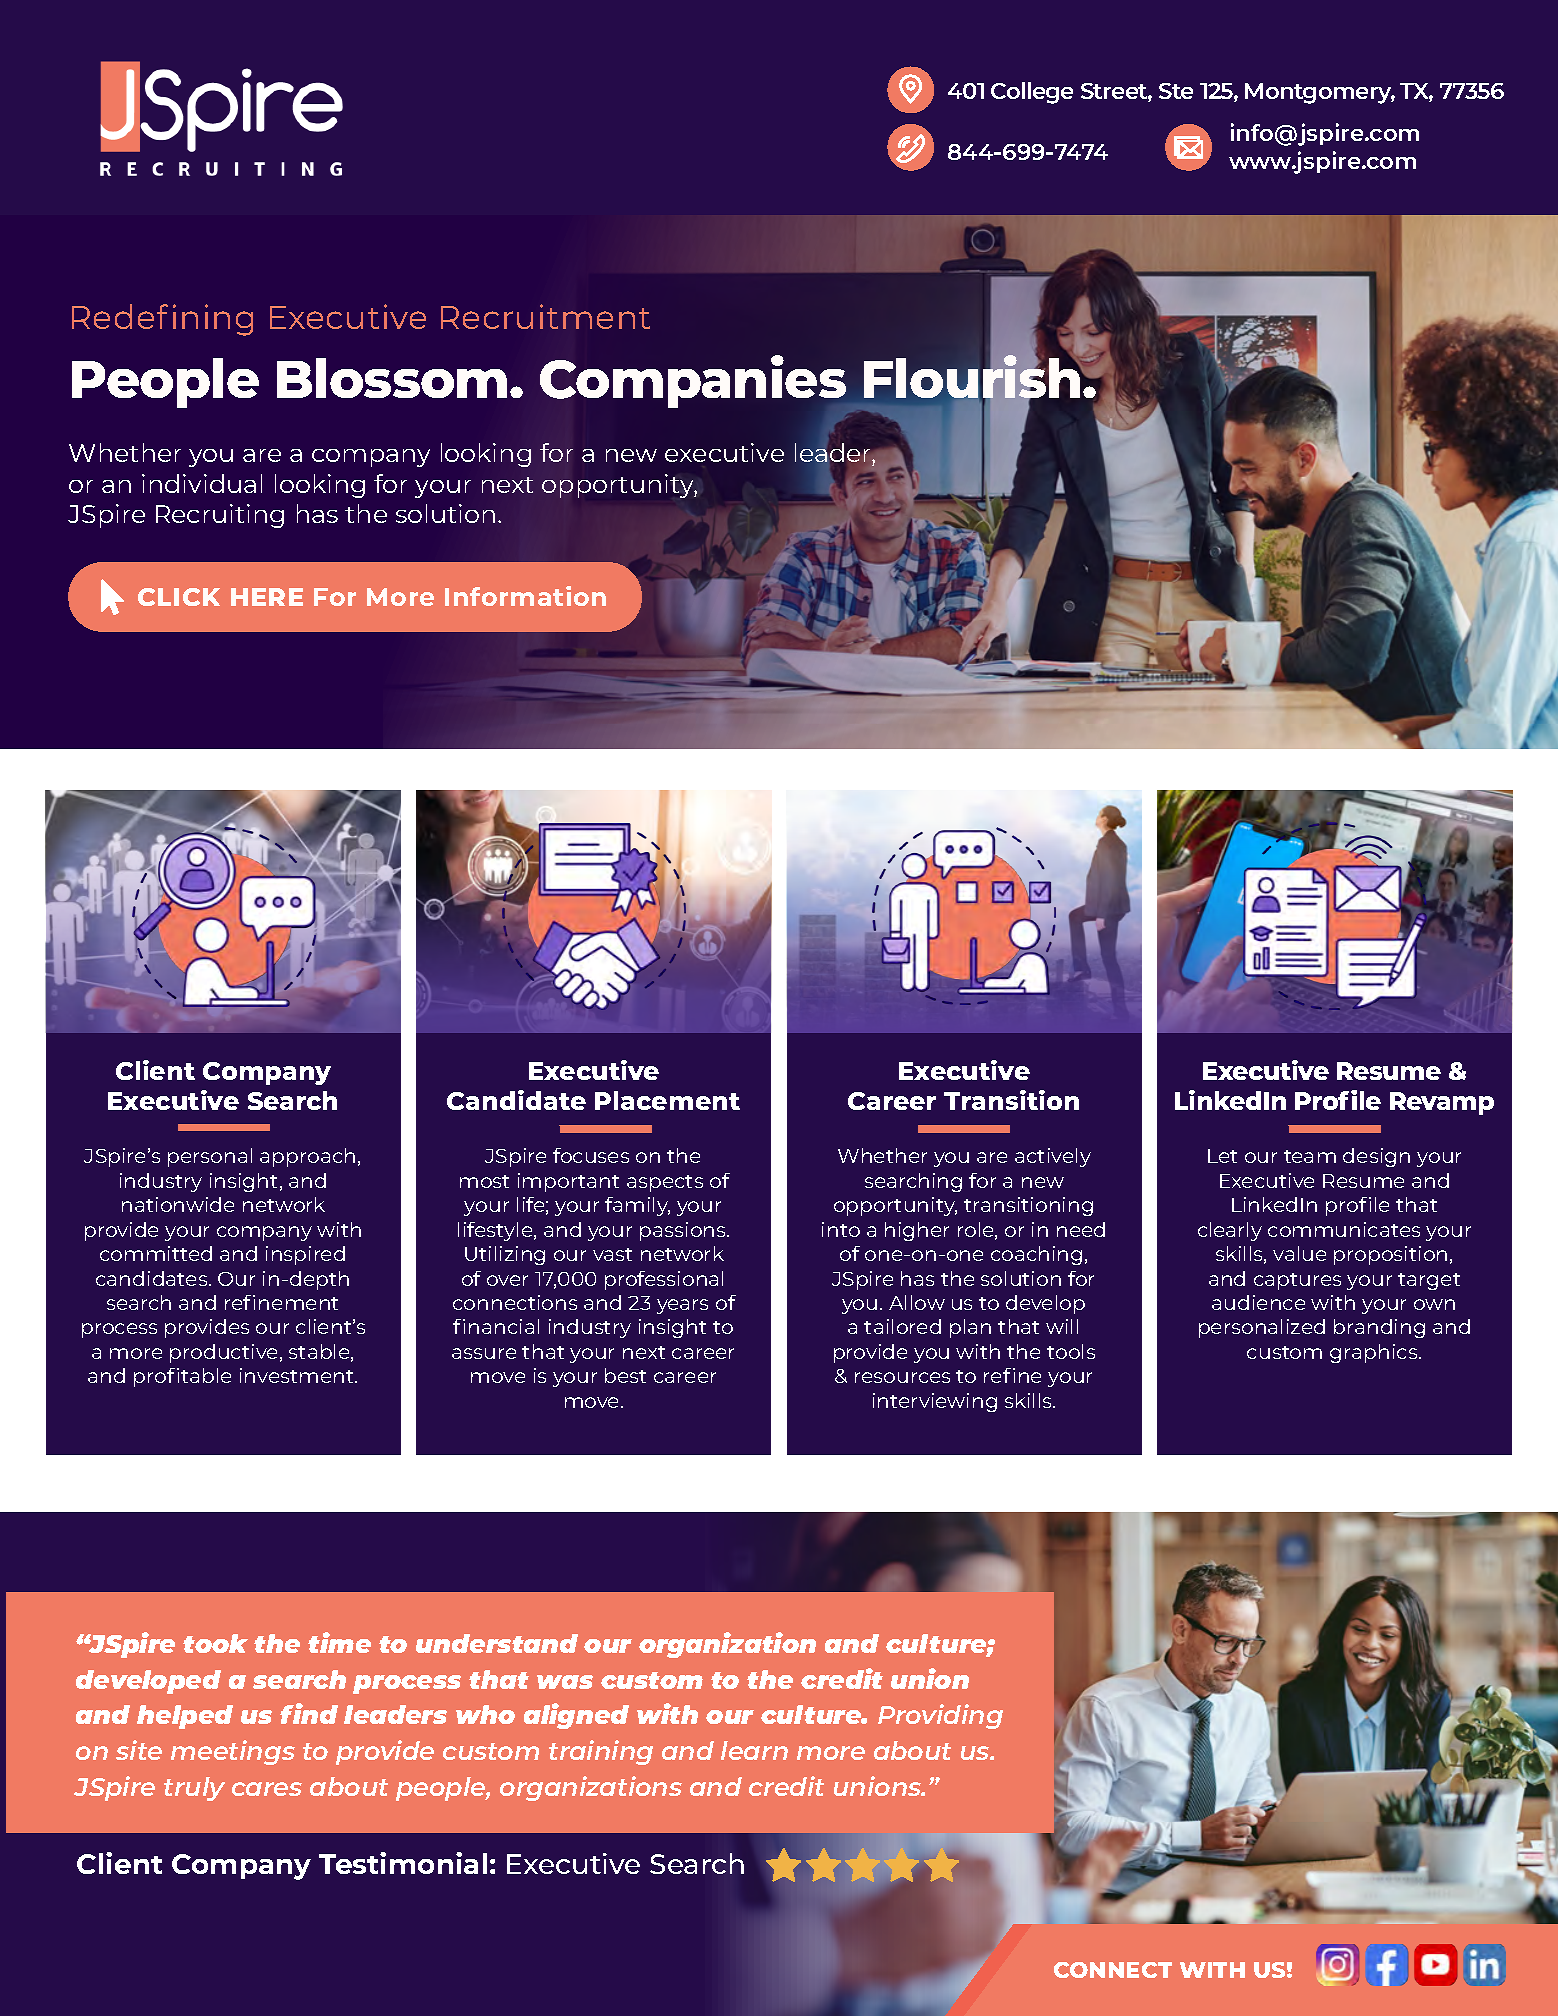 Image resolution: width=1558 pixels, height=2016 pixels. I want to click on cares, so click(267, 1789).
